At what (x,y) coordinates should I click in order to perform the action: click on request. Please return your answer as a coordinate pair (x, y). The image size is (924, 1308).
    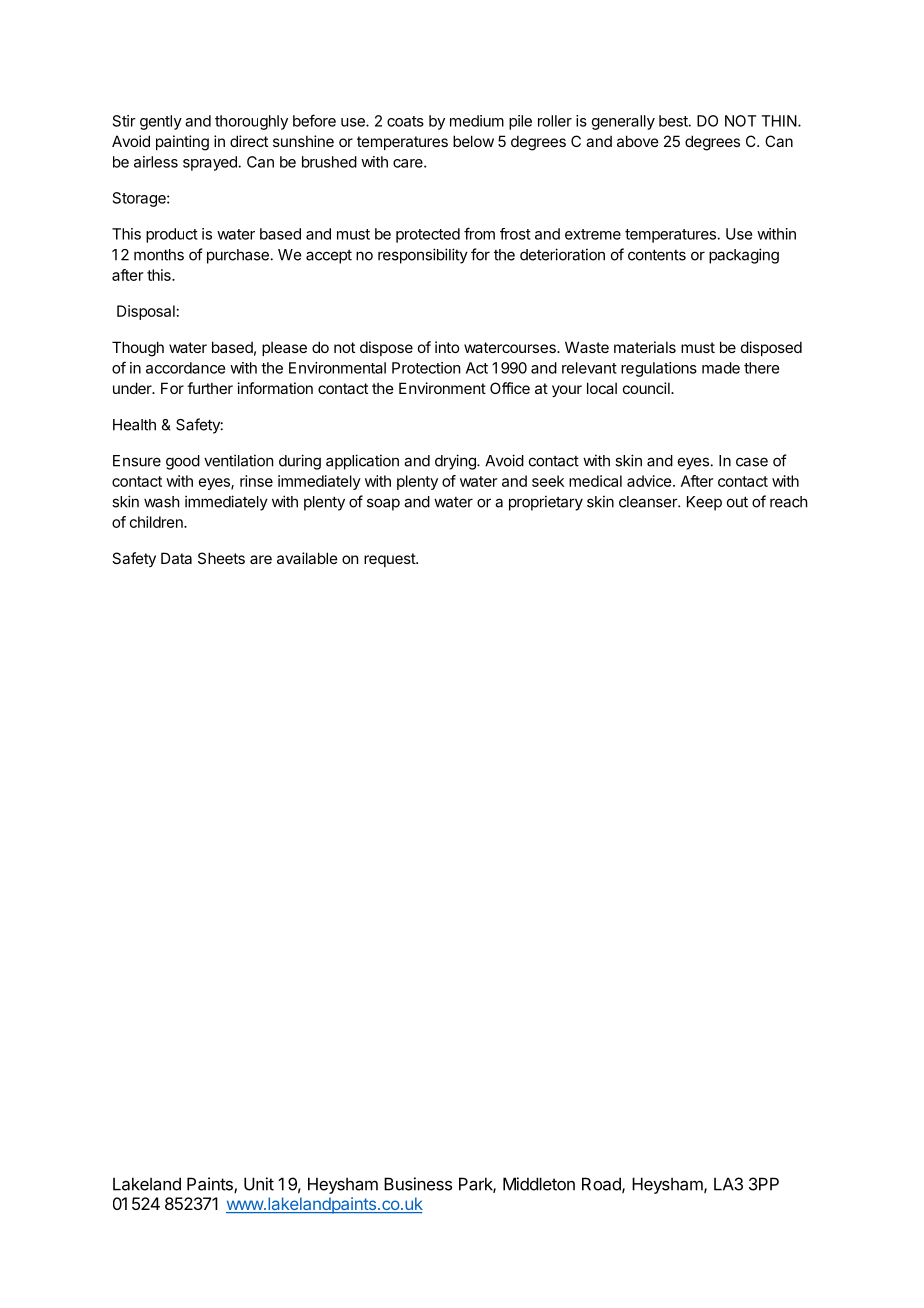
    Looking at the image, I should click on (390, 560).
